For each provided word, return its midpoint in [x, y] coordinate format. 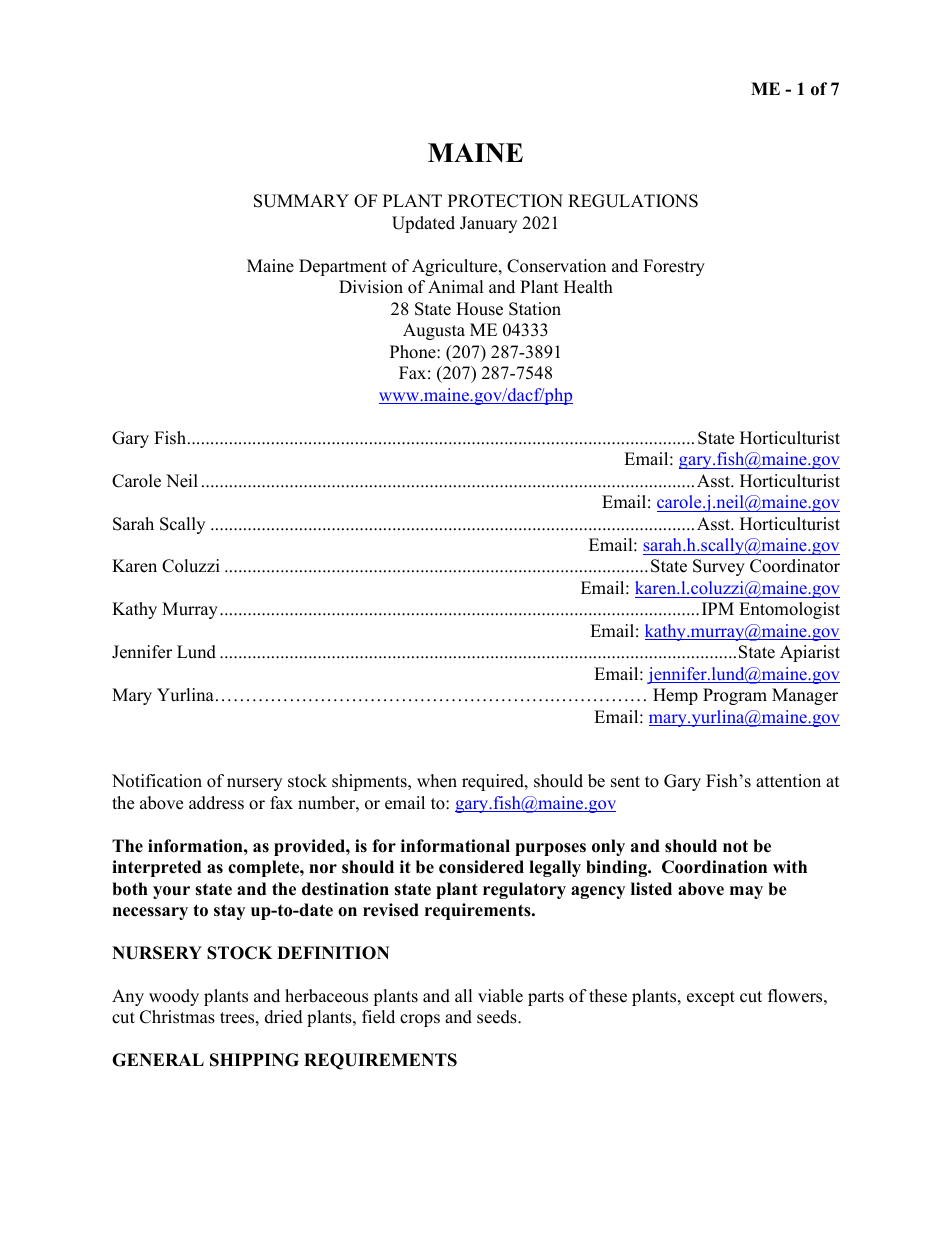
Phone [414, 352]
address [216, 803]
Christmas [177, 1017]
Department [343, 267]
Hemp [675, 696]
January [488, 224]
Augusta [434, 331]
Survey [719, 567]
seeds [498, 1017]
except [711, 998]
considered [481, 867]
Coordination [714, 867]
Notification [157, 781]
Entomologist [789, 610]
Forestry [674, 267]
